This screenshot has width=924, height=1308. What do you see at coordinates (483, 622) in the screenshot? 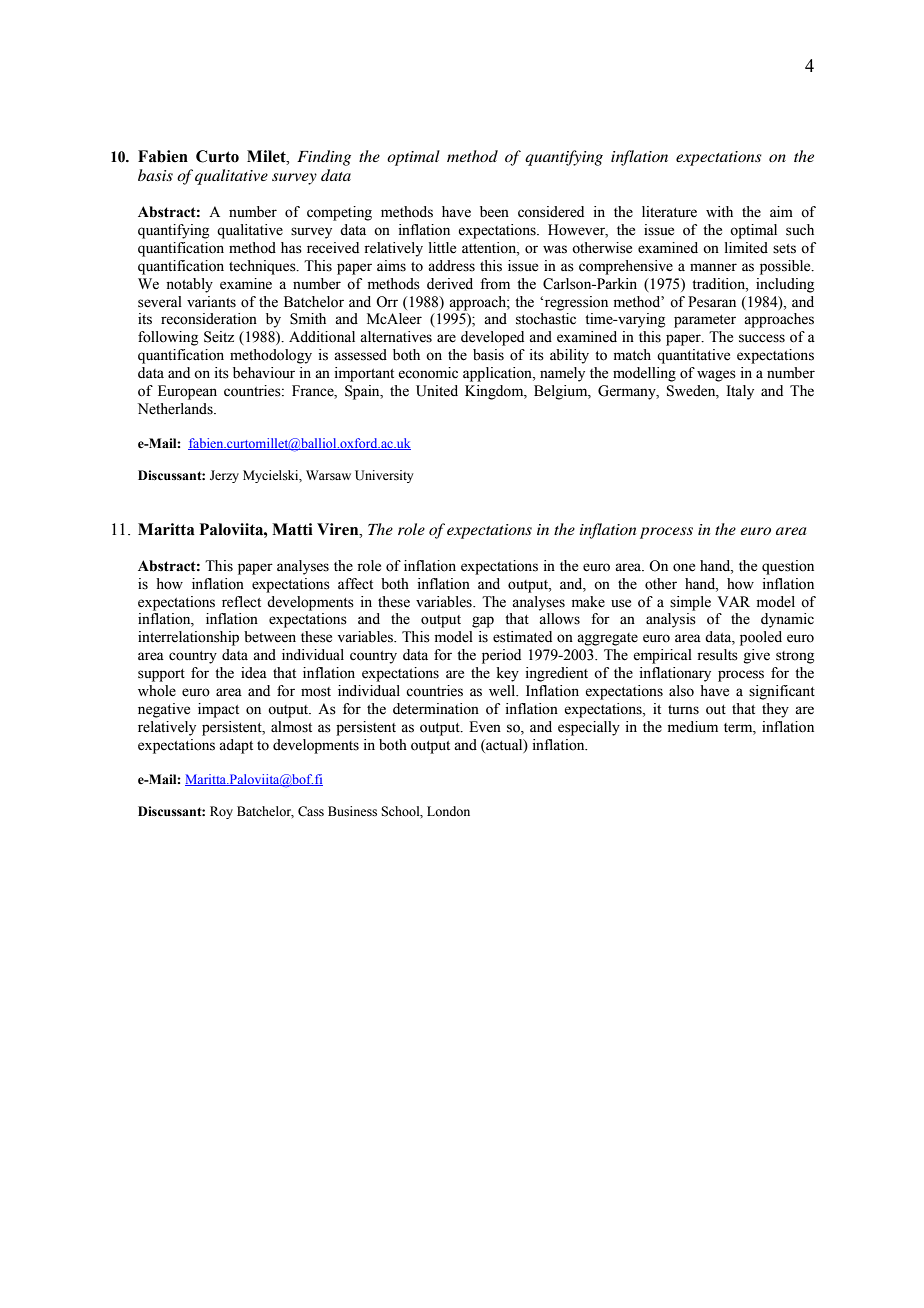
I see `gap` at bounding box center [483, 622].
